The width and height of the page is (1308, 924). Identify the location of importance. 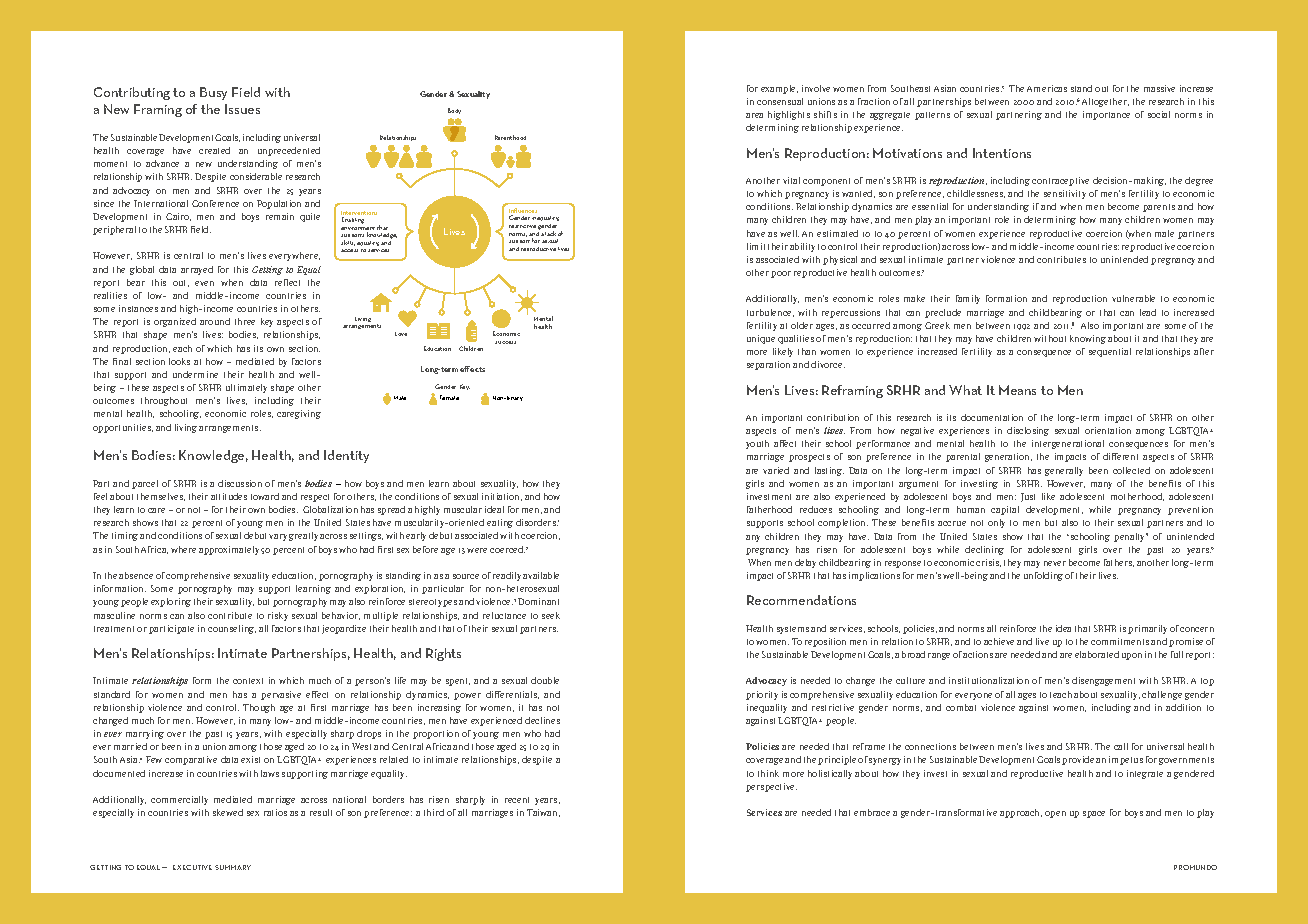
(1106, 115).
